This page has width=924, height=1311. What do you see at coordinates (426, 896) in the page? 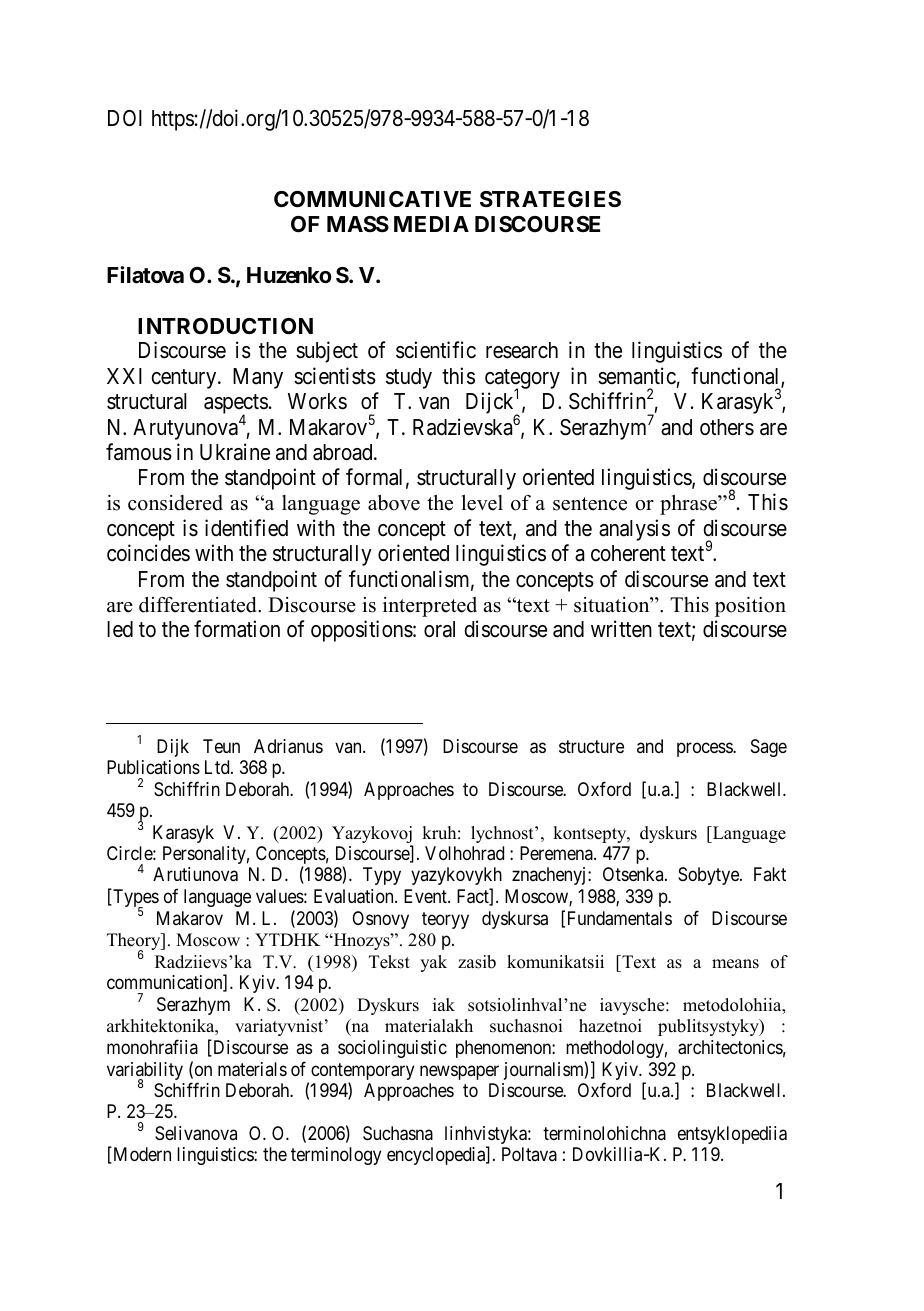
I see `Event` at bounding box center [426, 896].
